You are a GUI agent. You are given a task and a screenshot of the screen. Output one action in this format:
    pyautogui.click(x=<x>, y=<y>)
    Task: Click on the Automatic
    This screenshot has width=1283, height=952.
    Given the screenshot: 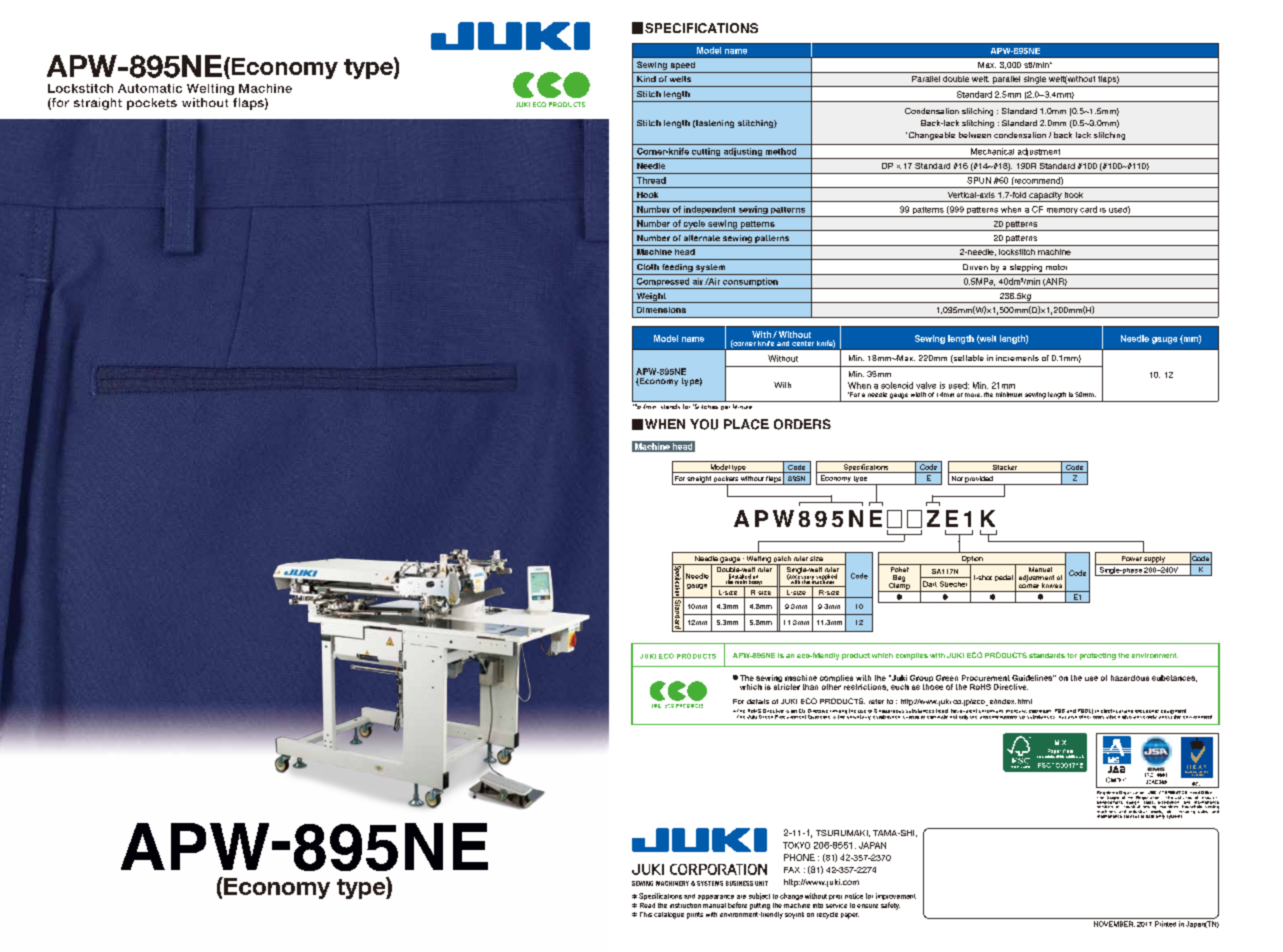 What is the action you would take?
    pyautogui.click(x=150, y=88)
